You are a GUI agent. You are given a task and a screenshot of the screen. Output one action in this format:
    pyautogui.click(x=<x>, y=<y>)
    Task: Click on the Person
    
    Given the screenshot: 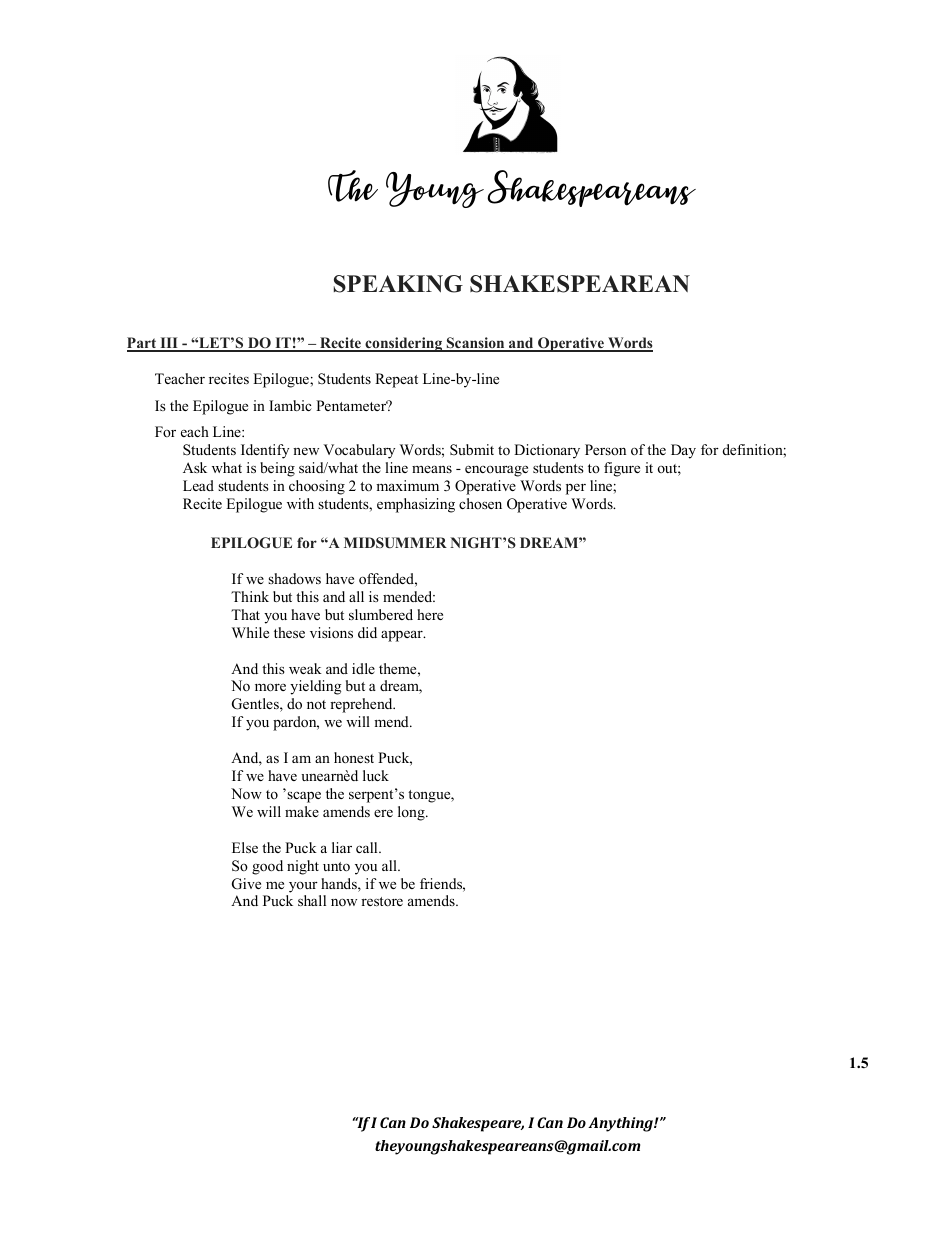 What is the action you would take?
    pyautogui.click(x=605, y=449)
